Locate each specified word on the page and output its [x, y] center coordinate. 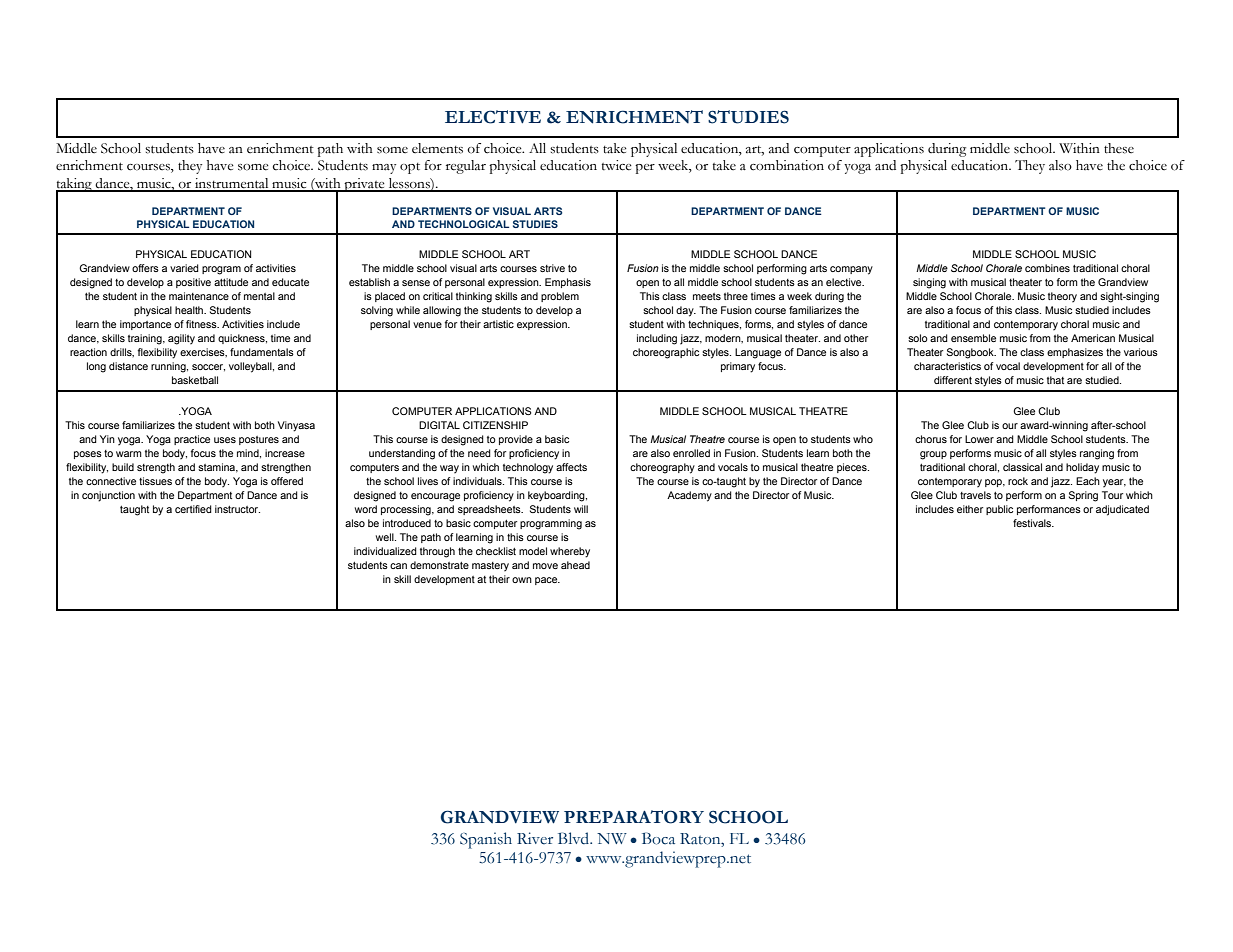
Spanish [486, 840]
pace [547, 581]
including [657, 339]
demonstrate [439, 565]
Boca [658, 838]
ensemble [973, 338]
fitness [202, 324]
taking [75, 186]
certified [193, 509]
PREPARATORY [634, 817]
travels [975, 495]
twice [617, 165]
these [1119, 148]
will [581, 509]
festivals [1033, 523]
